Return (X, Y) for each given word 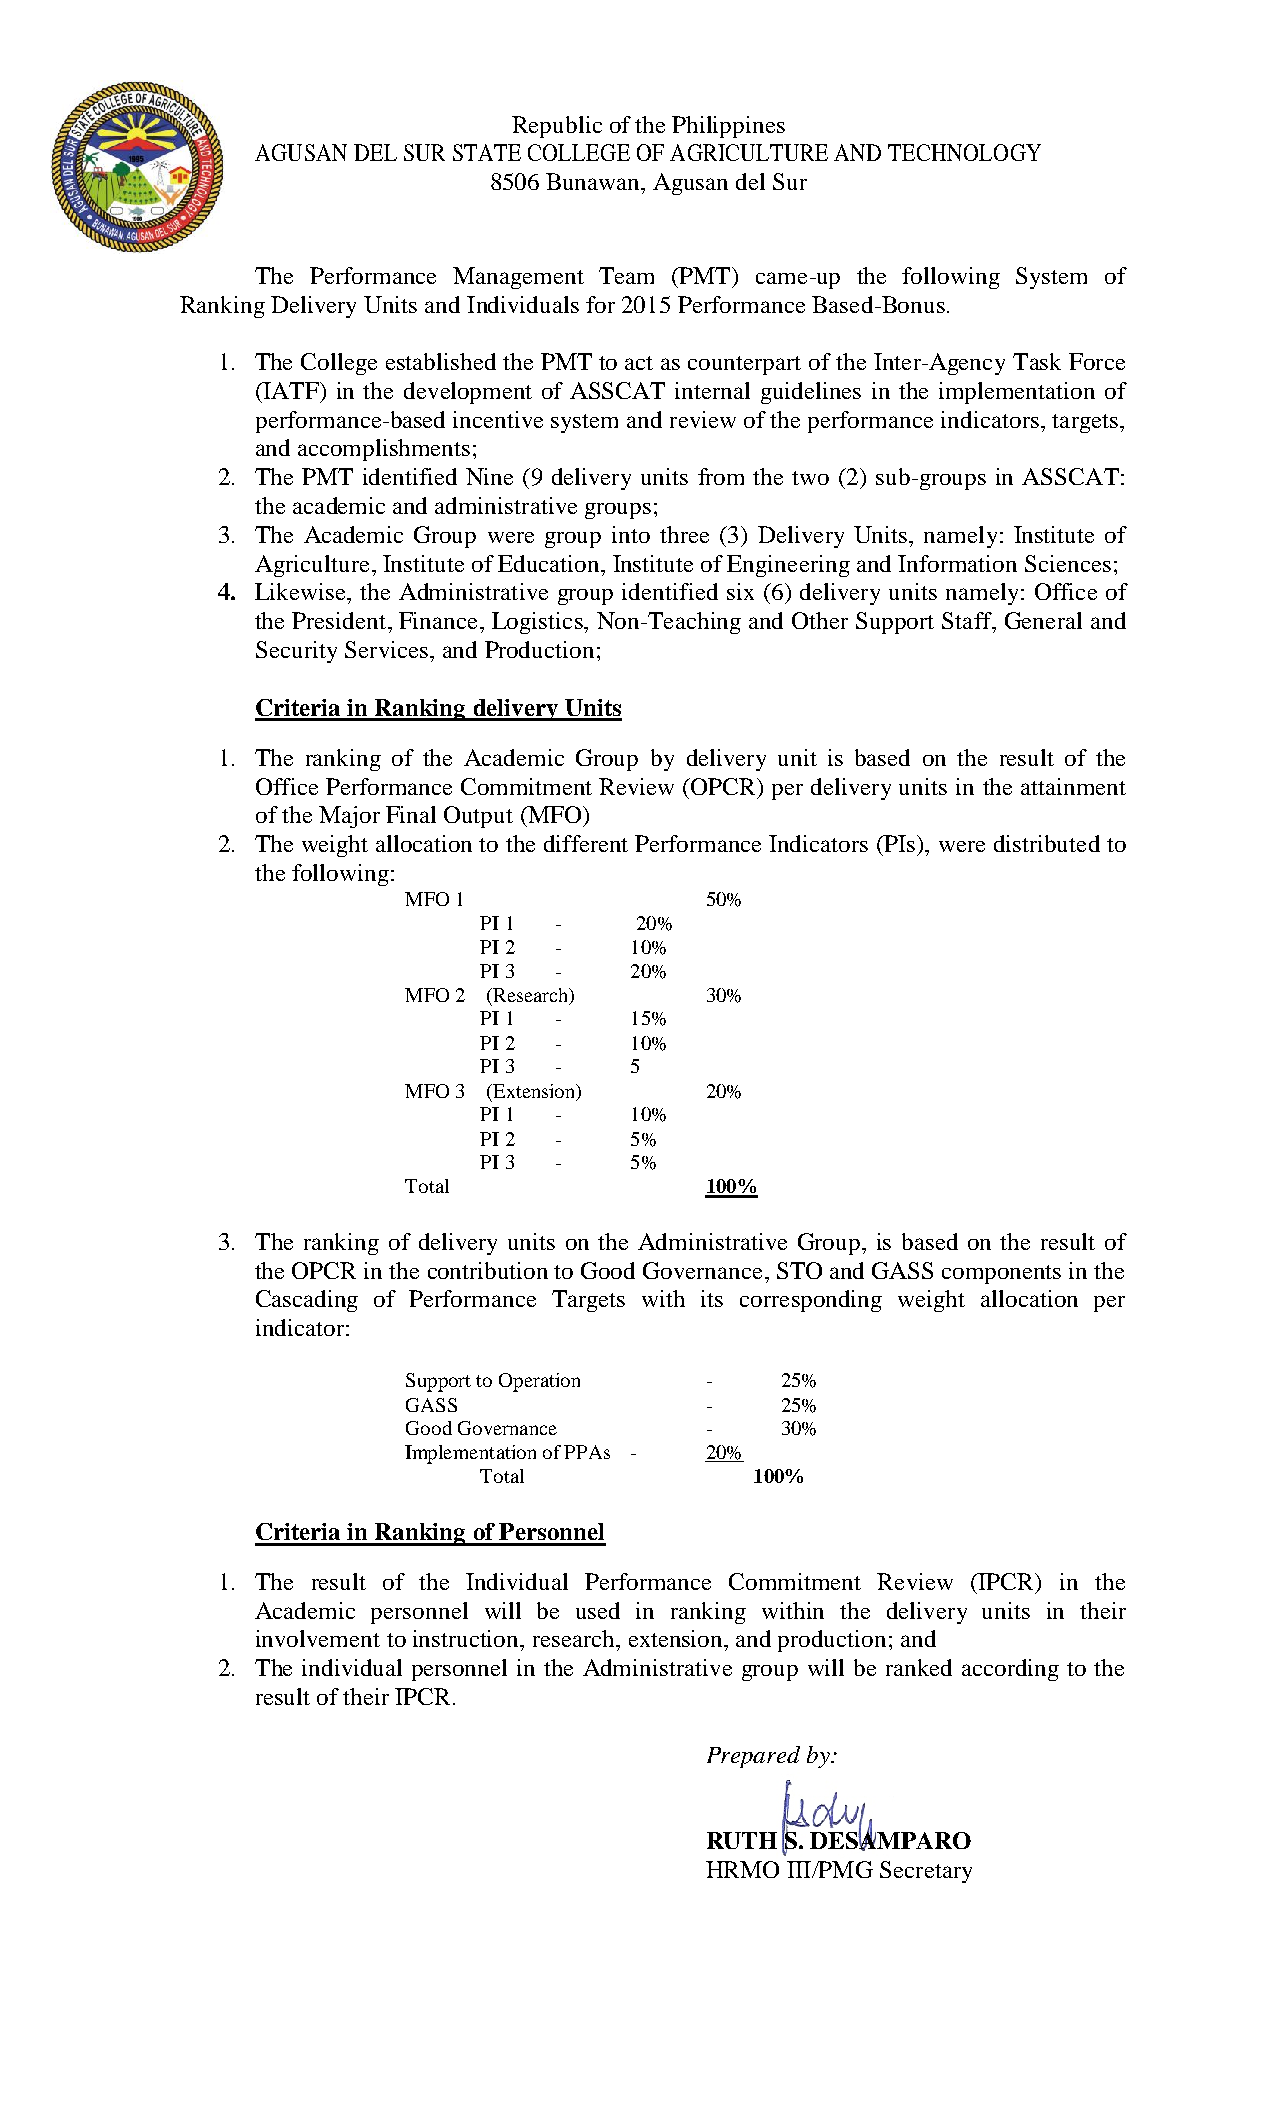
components (1001, 1274)
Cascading (307, 1301)
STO (799, 1270)
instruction (467, 1638)
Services (388, 649)
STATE (487, 152)
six (740, 591)
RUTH (742, 1840)
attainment (1073, 786)
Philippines (728, 127)
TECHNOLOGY (964, 152)
